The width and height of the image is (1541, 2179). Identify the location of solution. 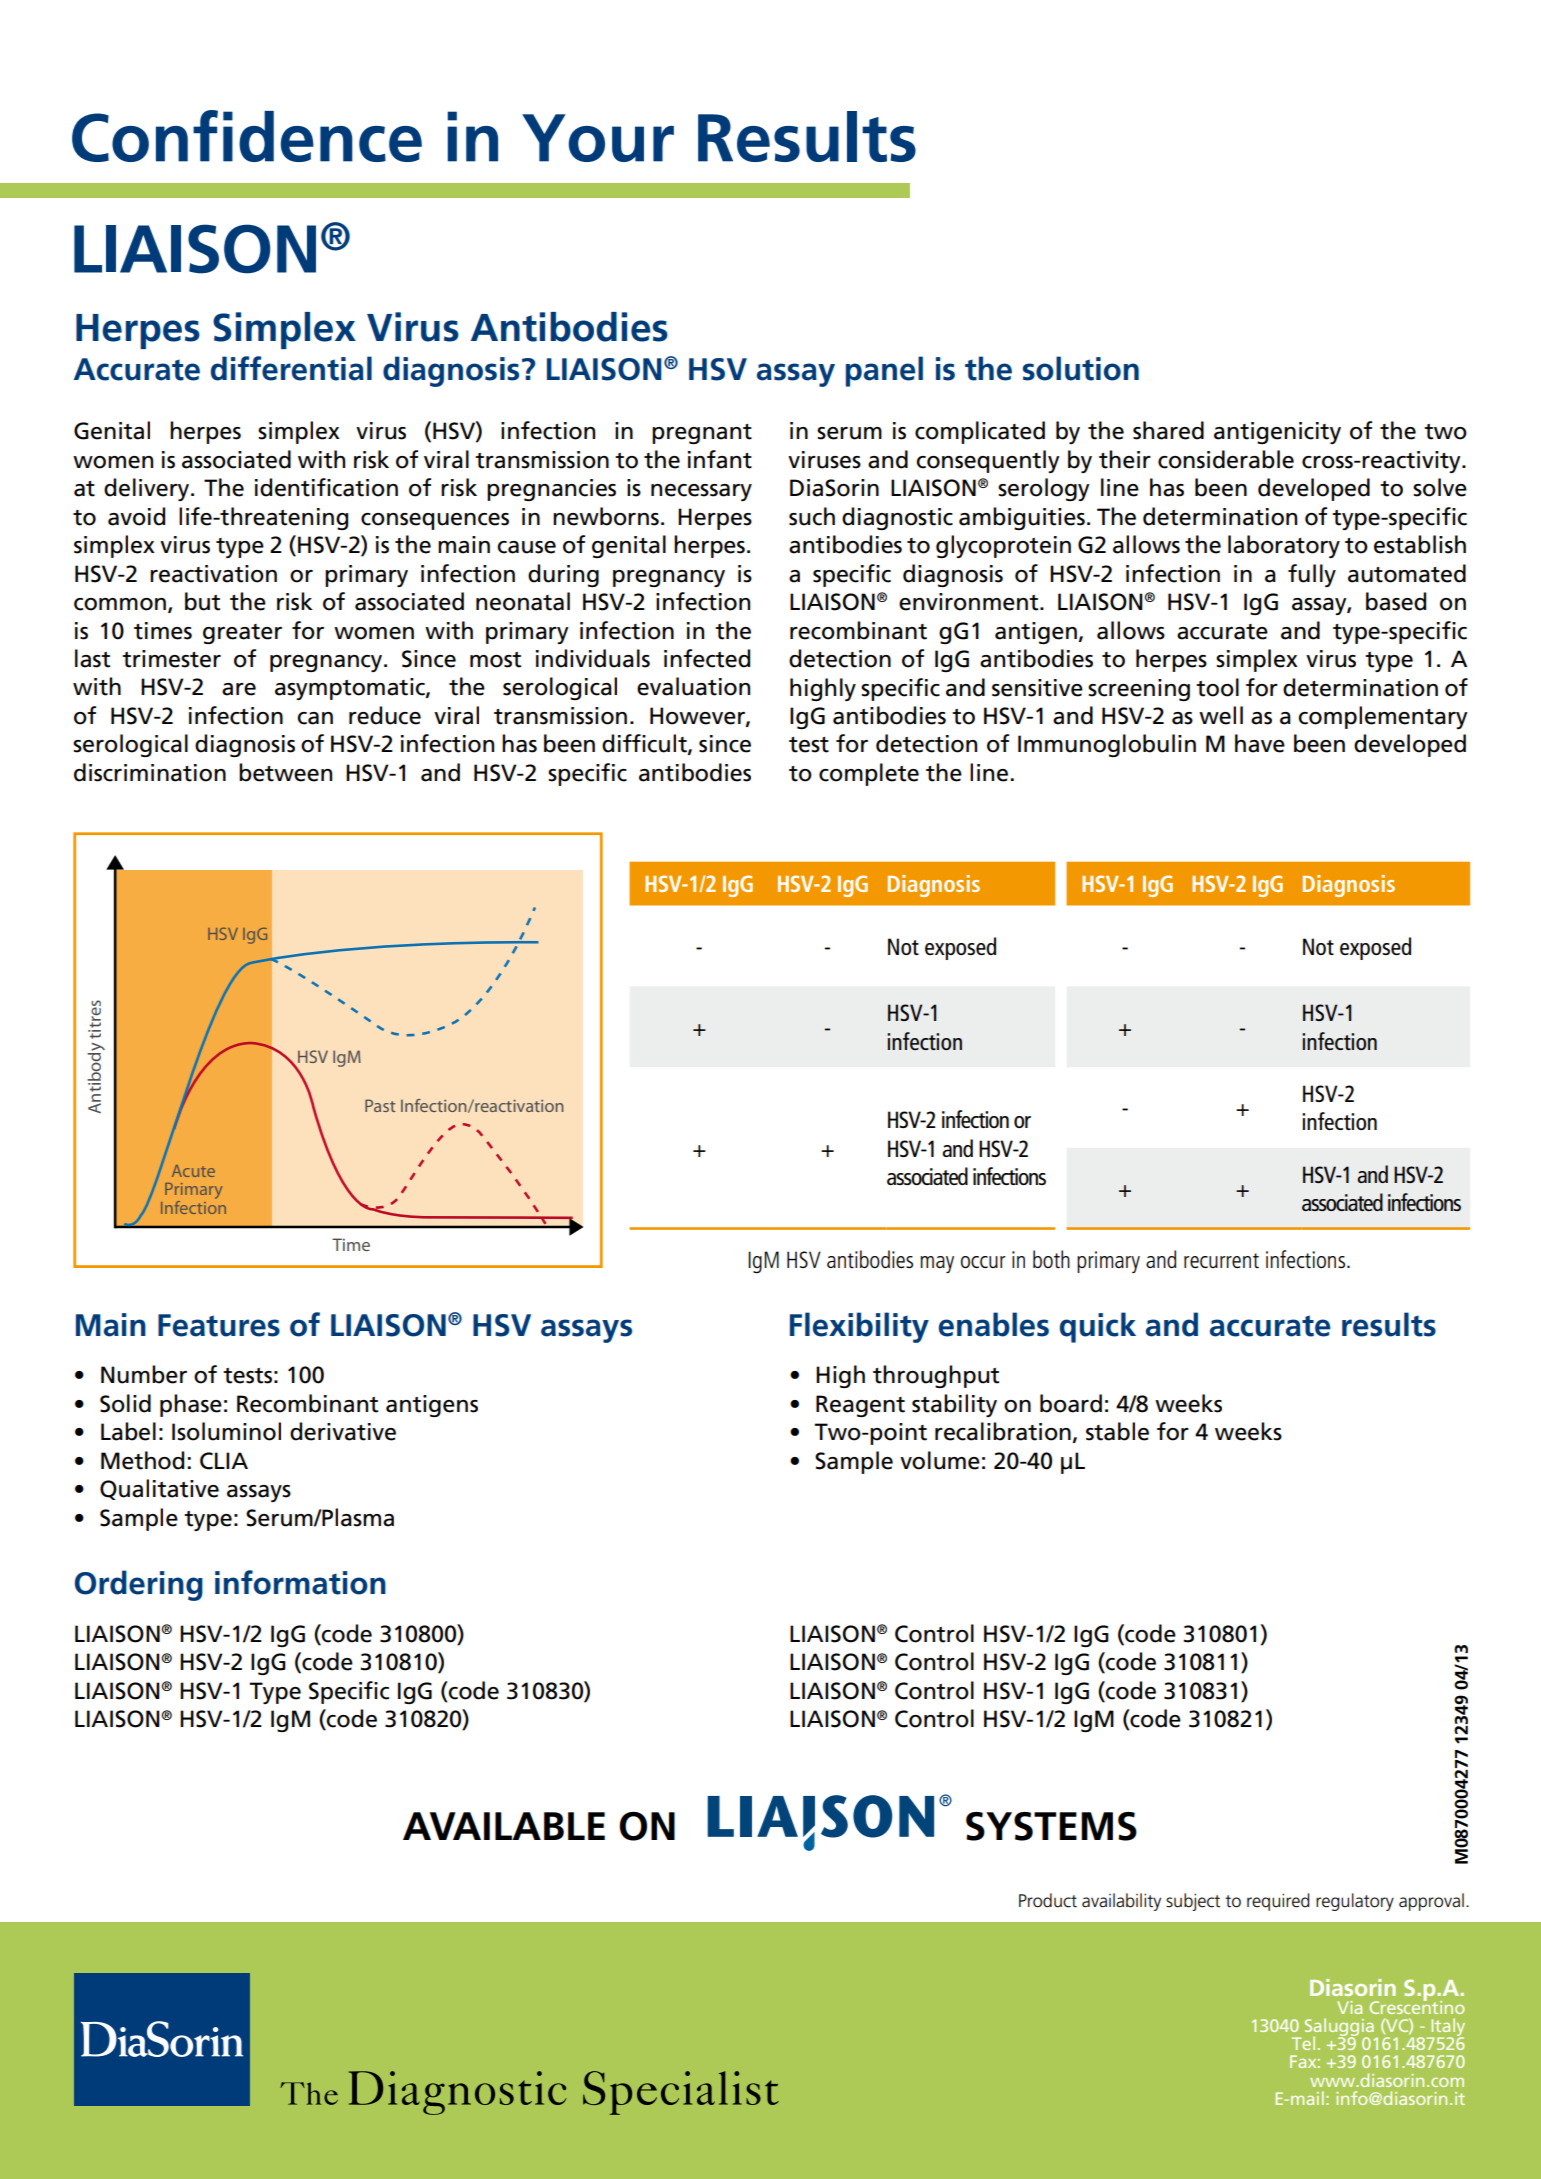
(1081, 368).
